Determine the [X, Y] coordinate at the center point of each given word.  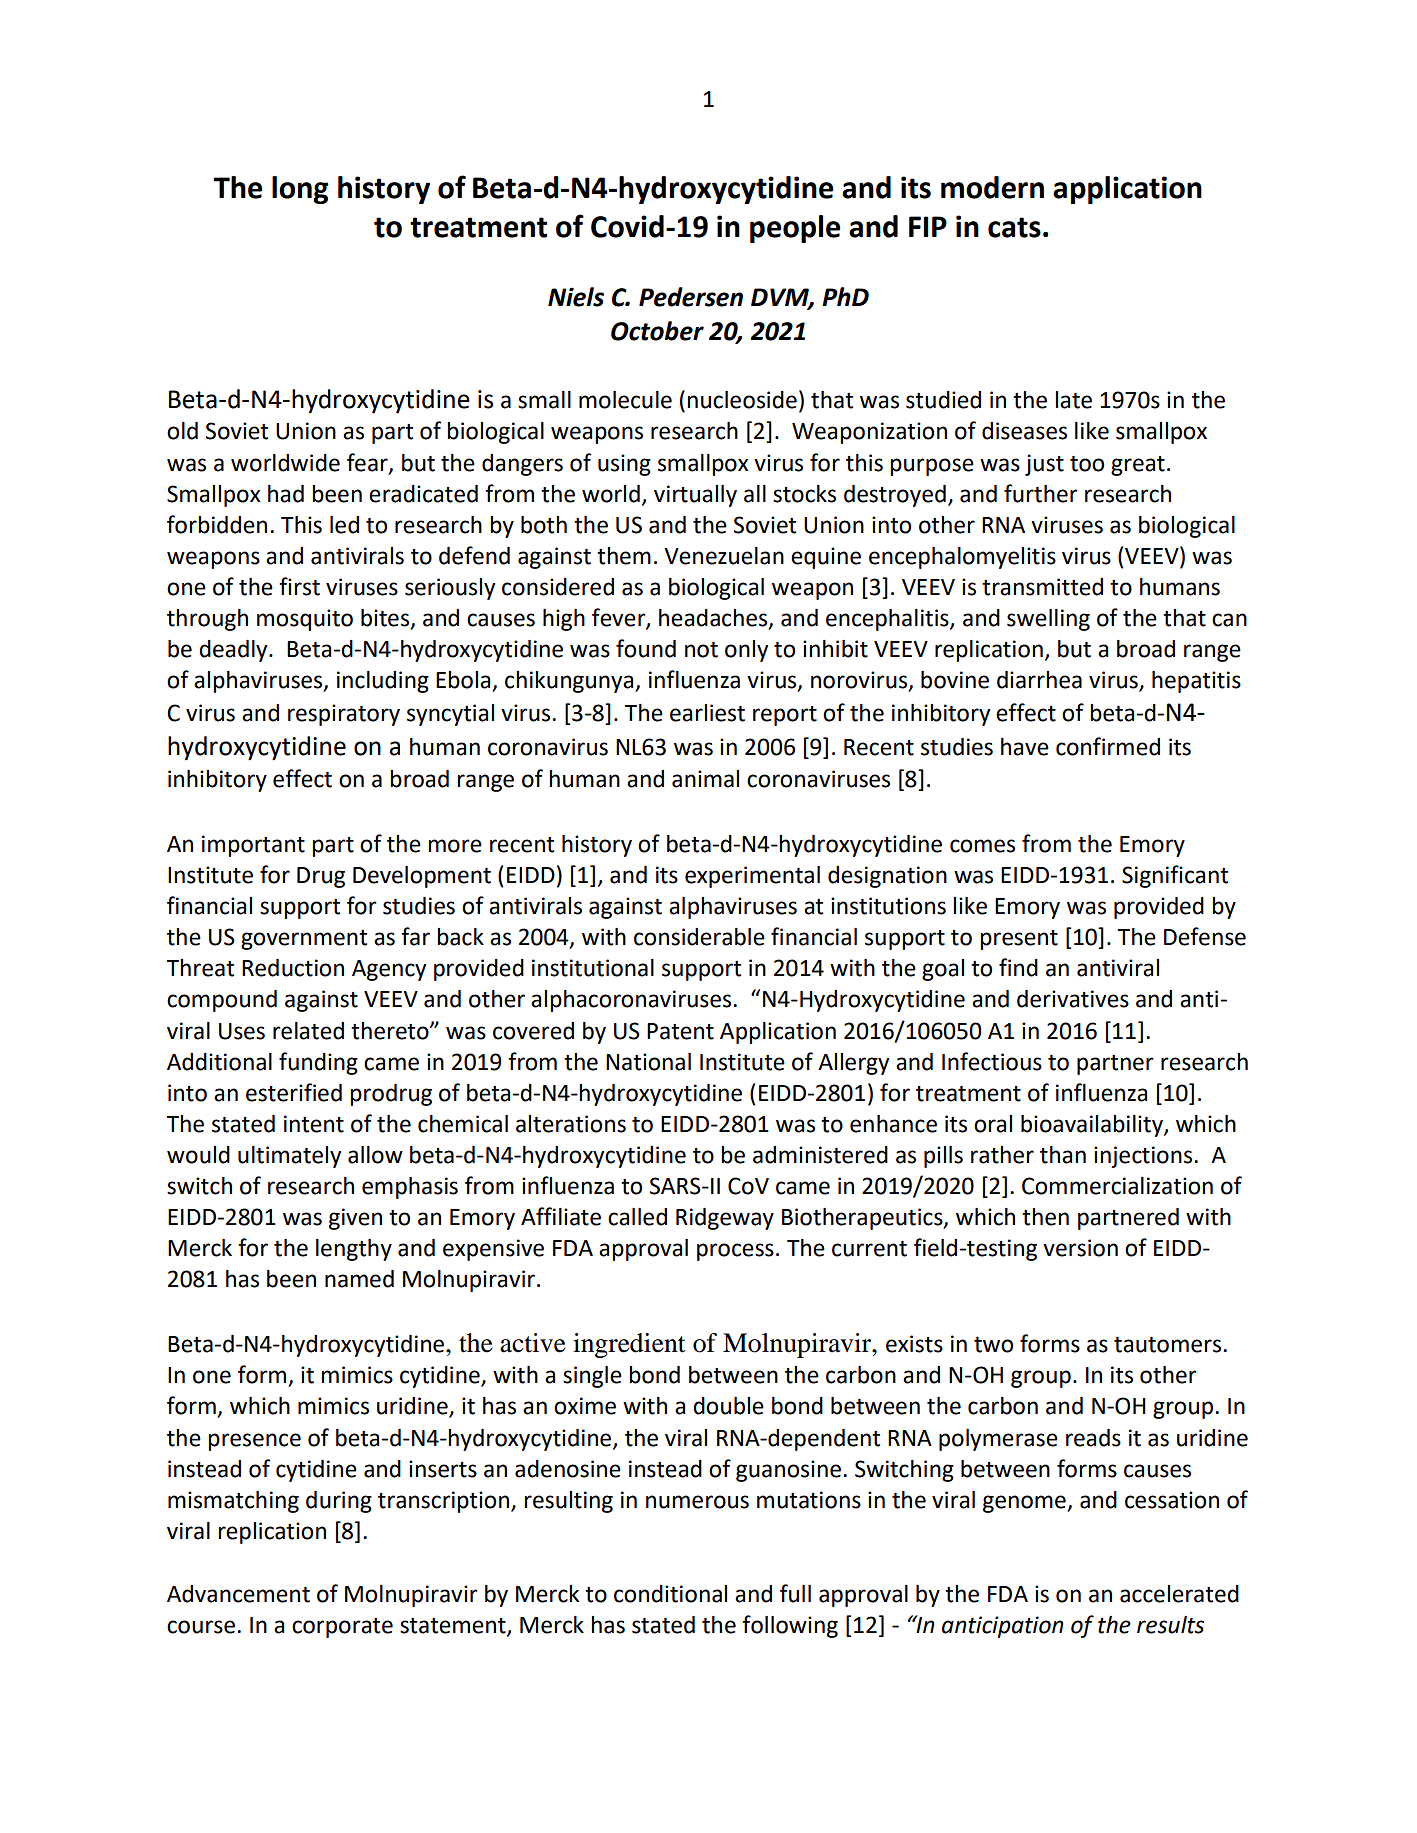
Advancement [238, 1594]
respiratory [344, 715]
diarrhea [1039, 680]
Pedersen [691, 297]
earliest [707, 713]
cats [1014, 227]
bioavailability [1093, 1126]
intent [314, 1124]
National [648, 1062]
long [300, 190]
